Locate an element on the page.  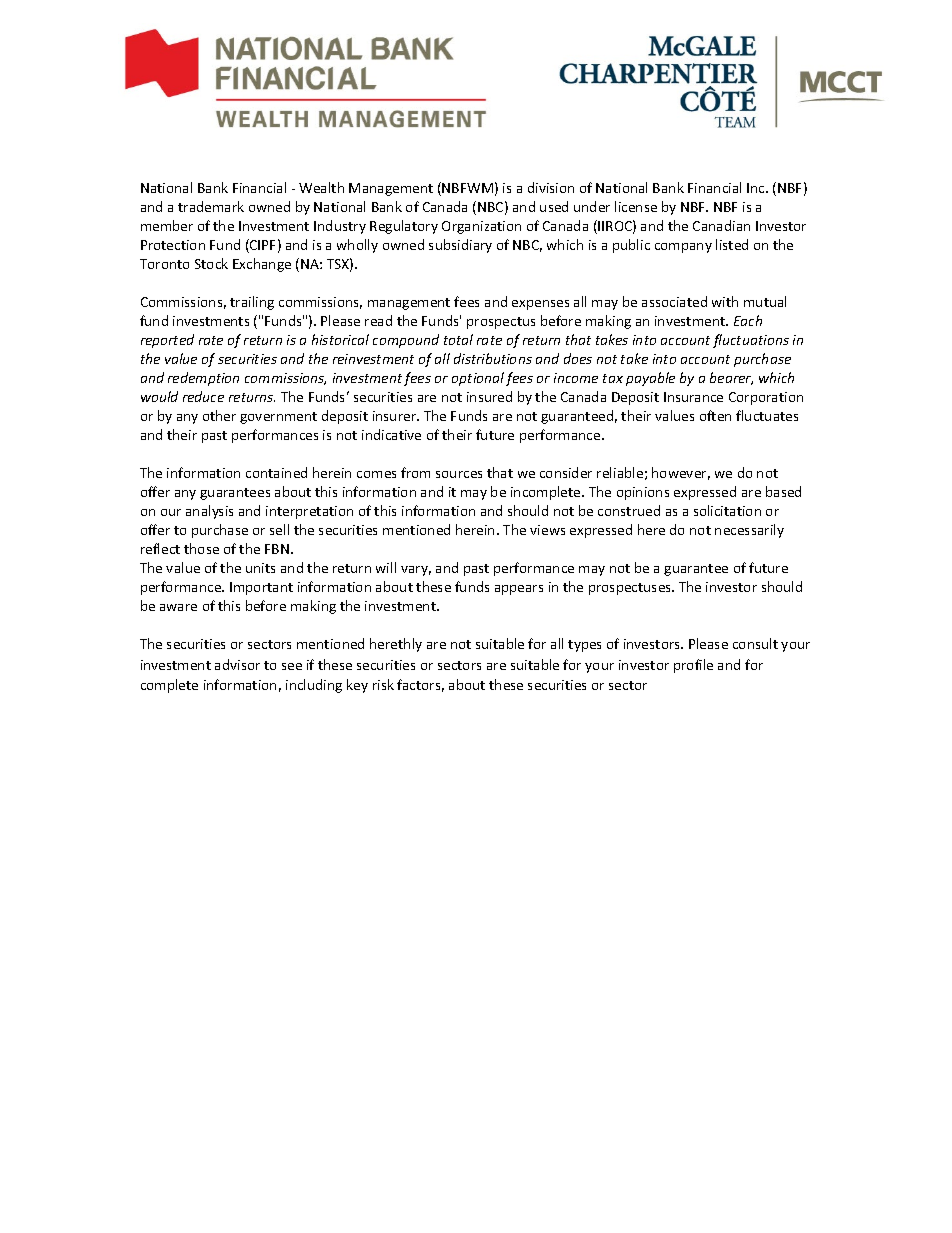
risk is located at coordinates (383, 684).
